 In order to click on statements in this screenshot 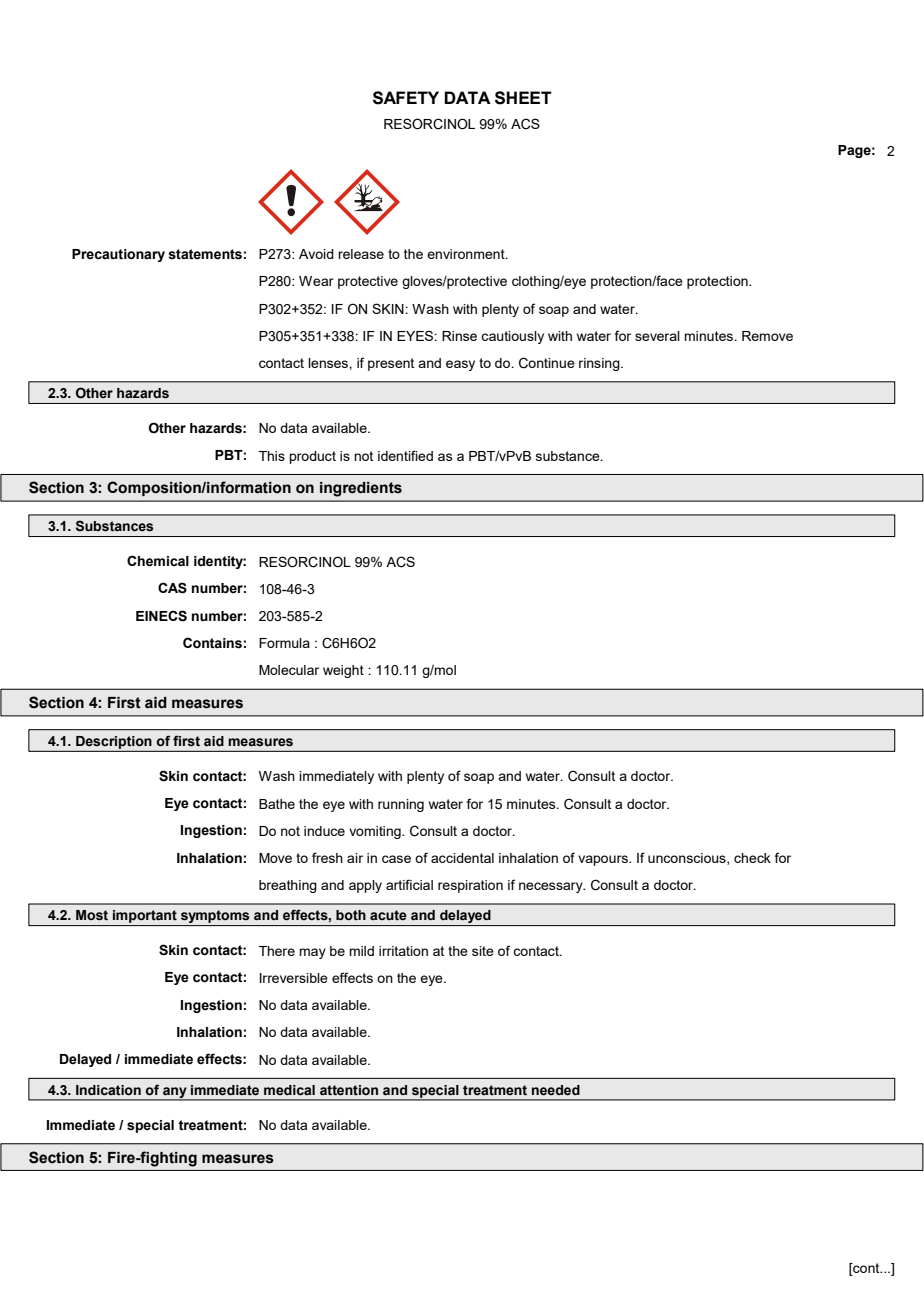, I will do `click(205, 254)`.
